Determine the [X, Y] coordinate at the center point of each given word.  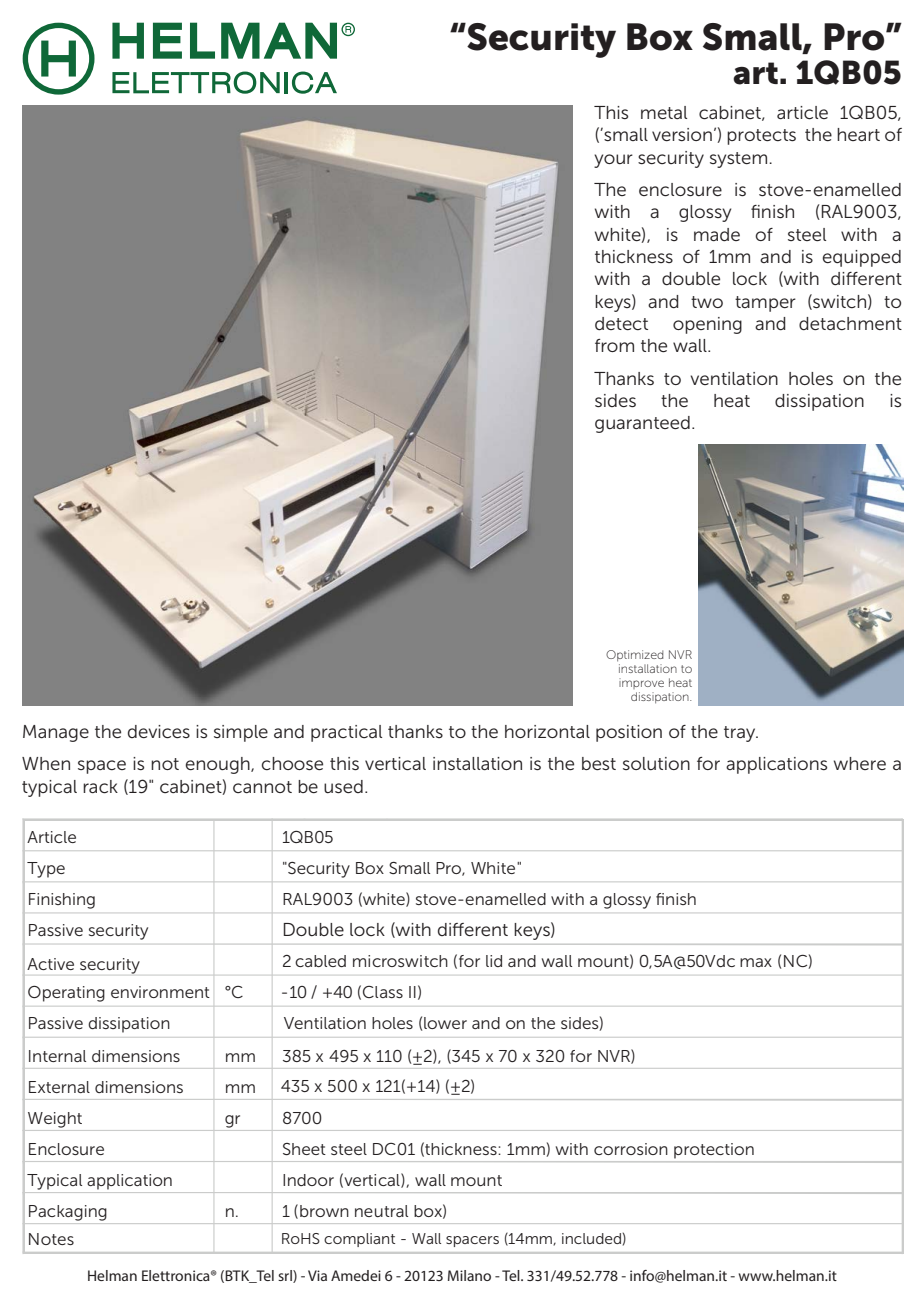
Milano [469, 1275]
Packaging [68, 1213]
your [613, 161]
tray [741, 734]
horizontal [547, 731]
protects [761, 137]
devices [159, 732]
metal [664, 112]
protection [714, 1150]
